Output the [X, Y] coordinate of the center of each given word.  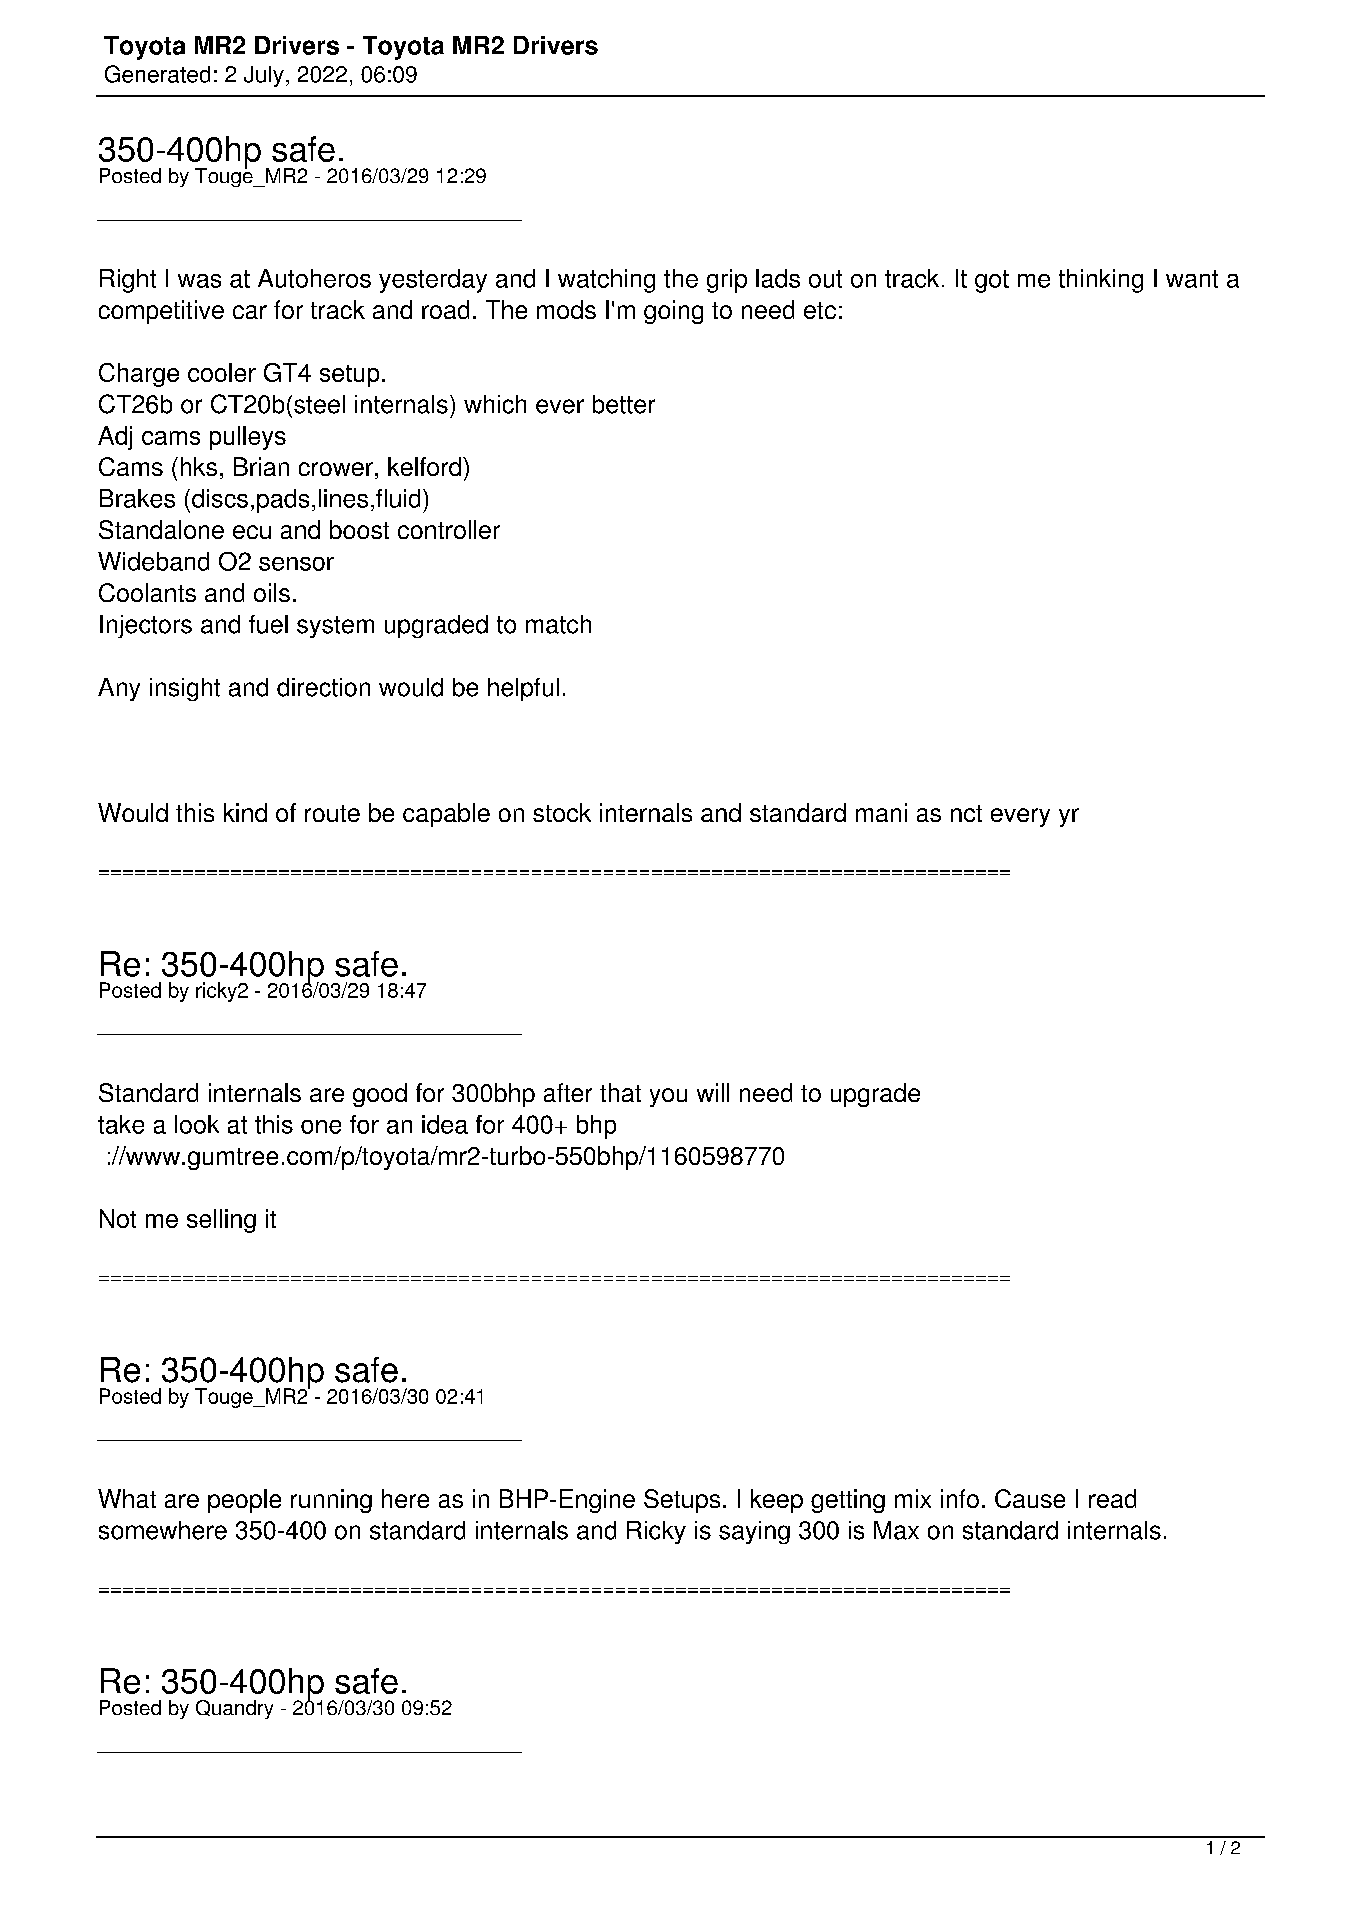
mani [881, 812]
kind [245, 812]
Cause [1030, 1498]
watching [606, 281]
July [264, 76]
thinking [1101, 281]
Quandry [234, 1709]
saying [754, 1532]
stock [562, 812]
